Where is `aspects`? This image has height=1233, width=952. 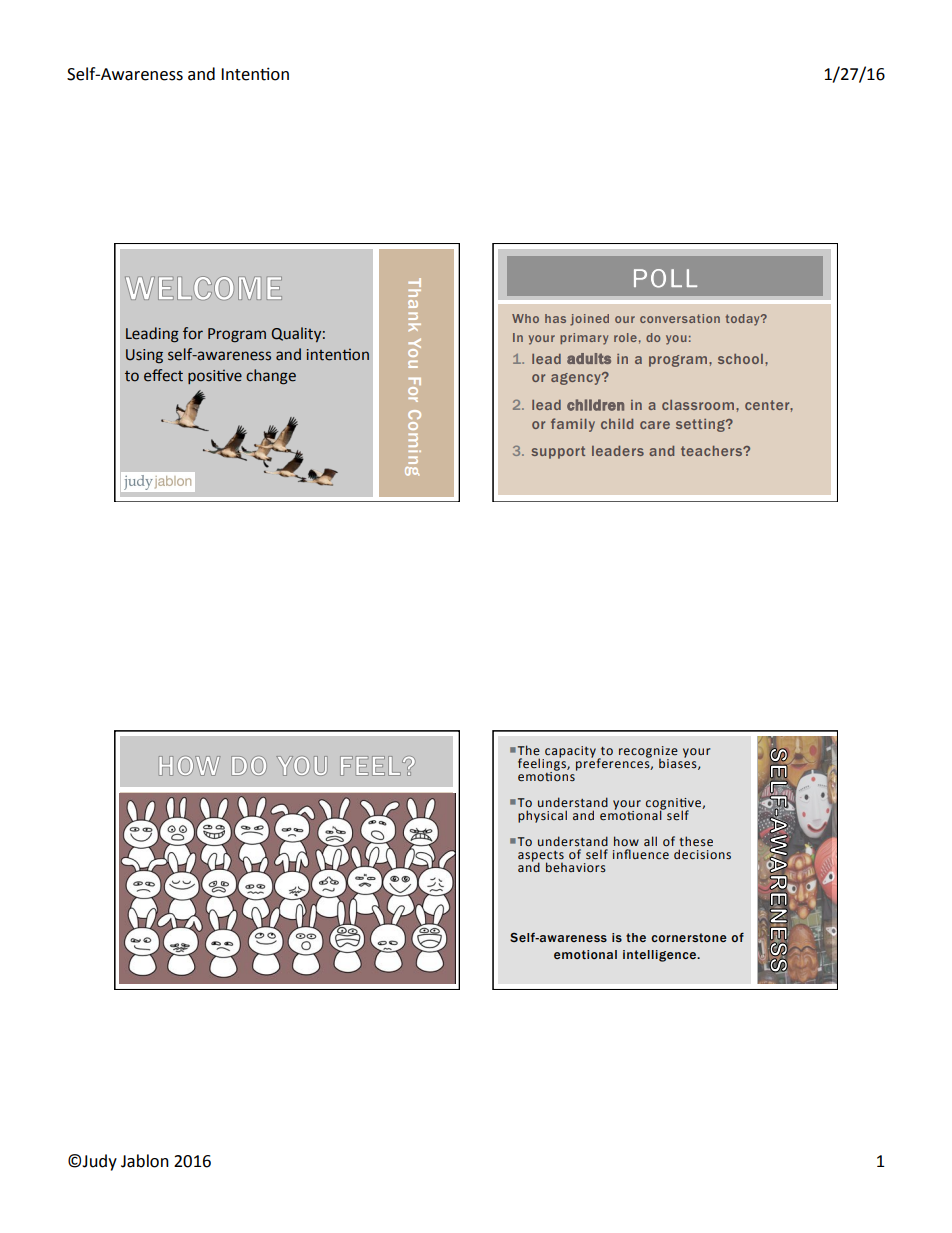 aspects is located at coordinates (541, 857).
